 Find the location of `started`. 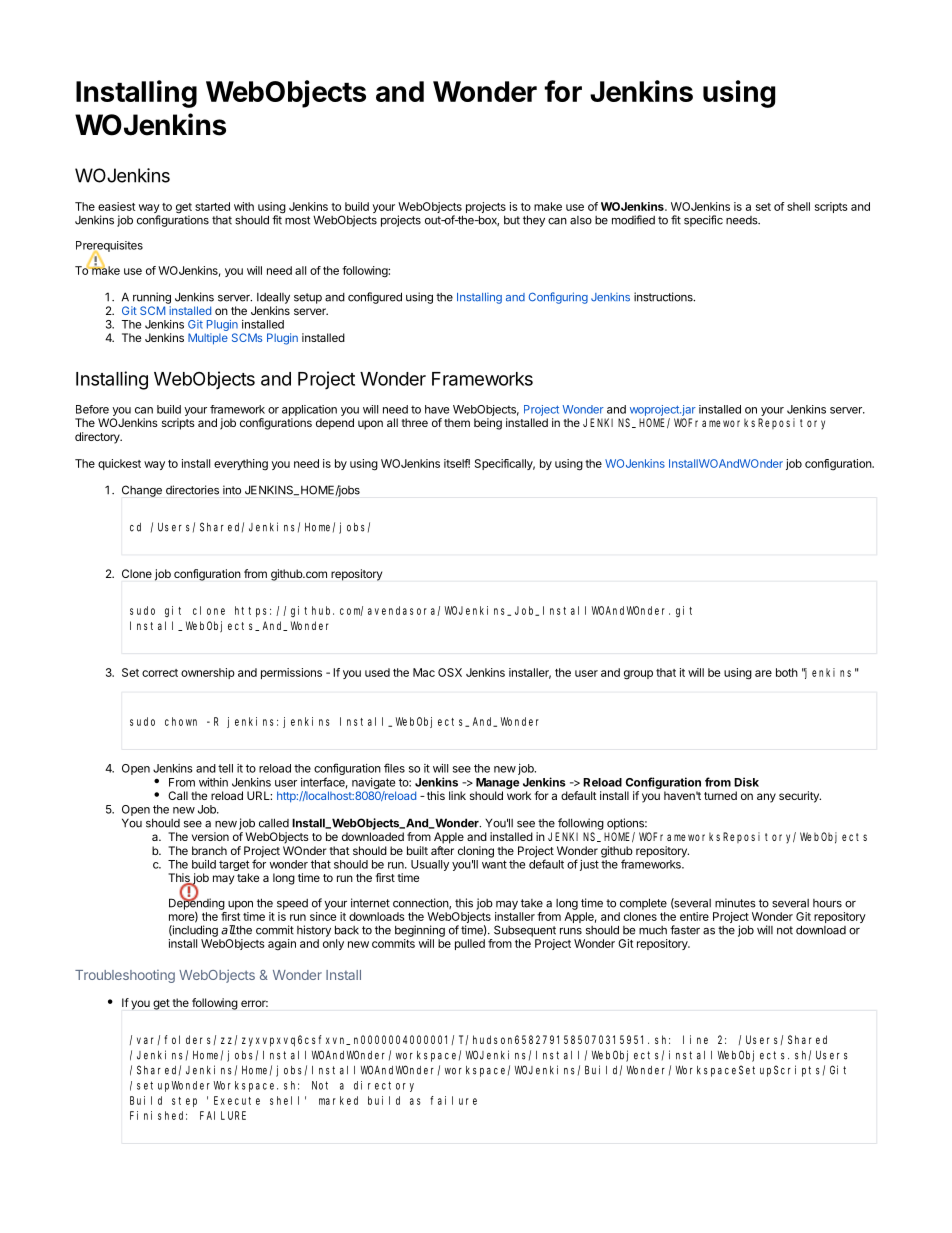

started is located at coordinates (212, 206).
